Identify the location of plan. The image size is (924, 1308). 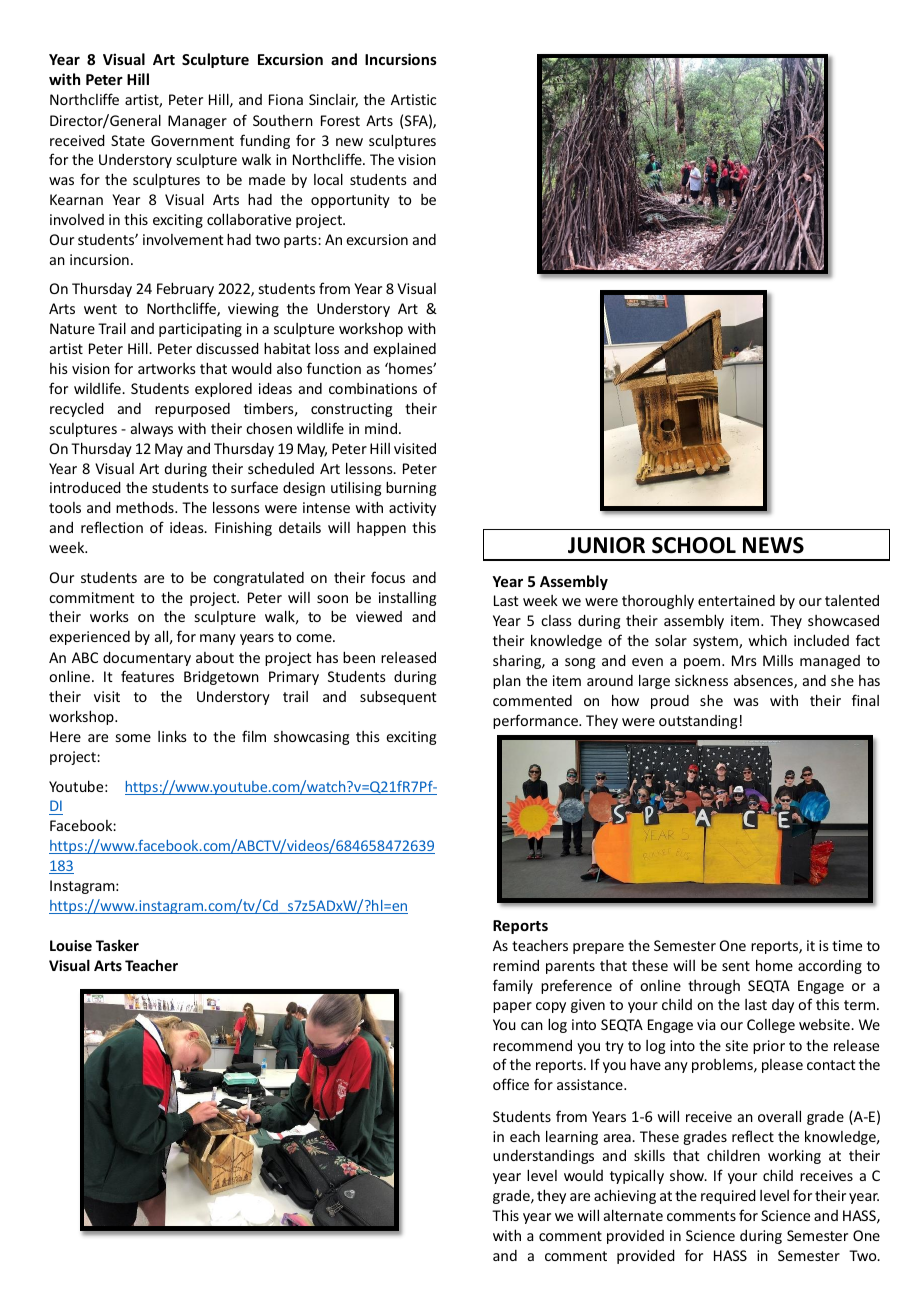
(507, 682).
